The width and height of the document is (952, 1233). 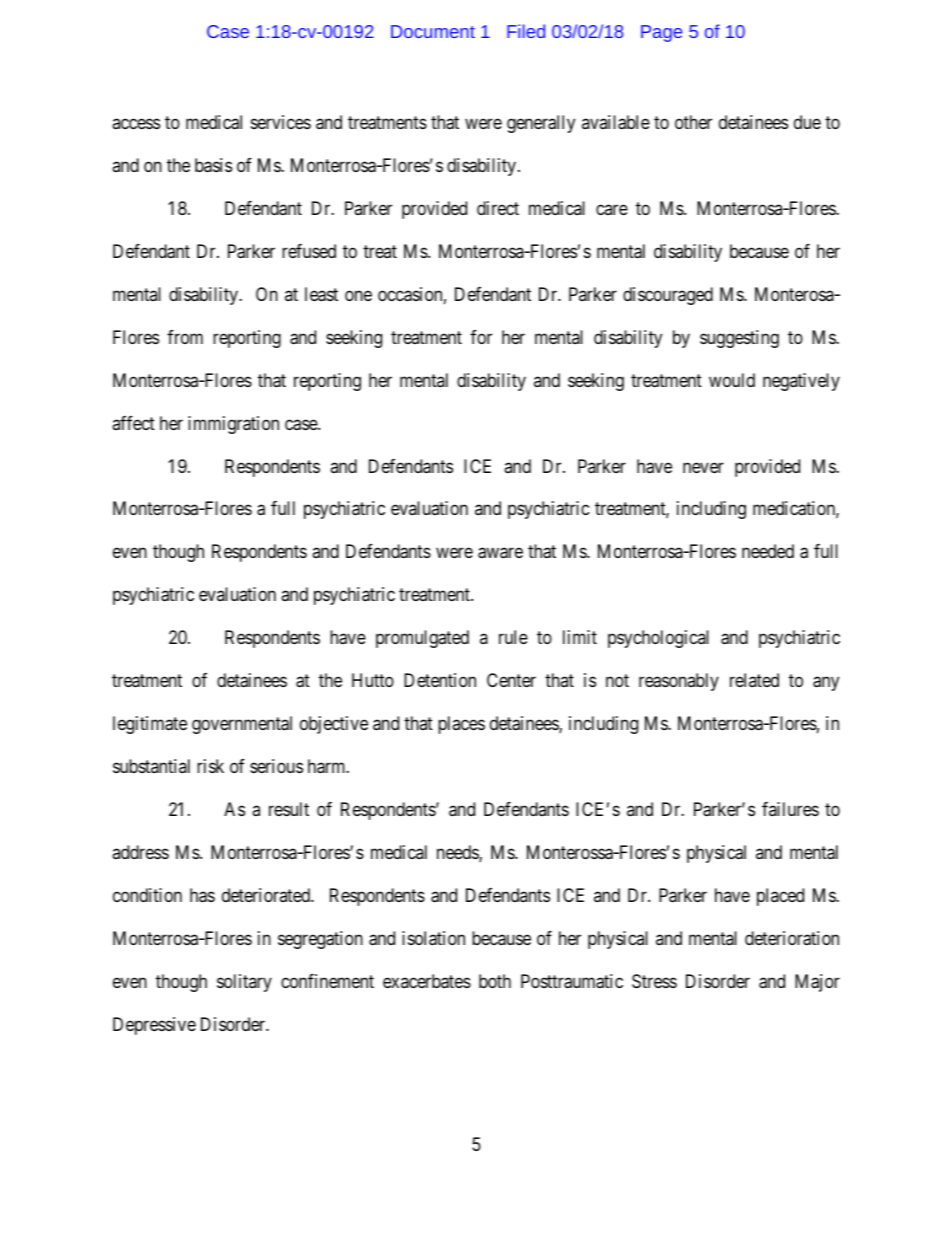 I want to click on Center, so click(x=511, y=680).
